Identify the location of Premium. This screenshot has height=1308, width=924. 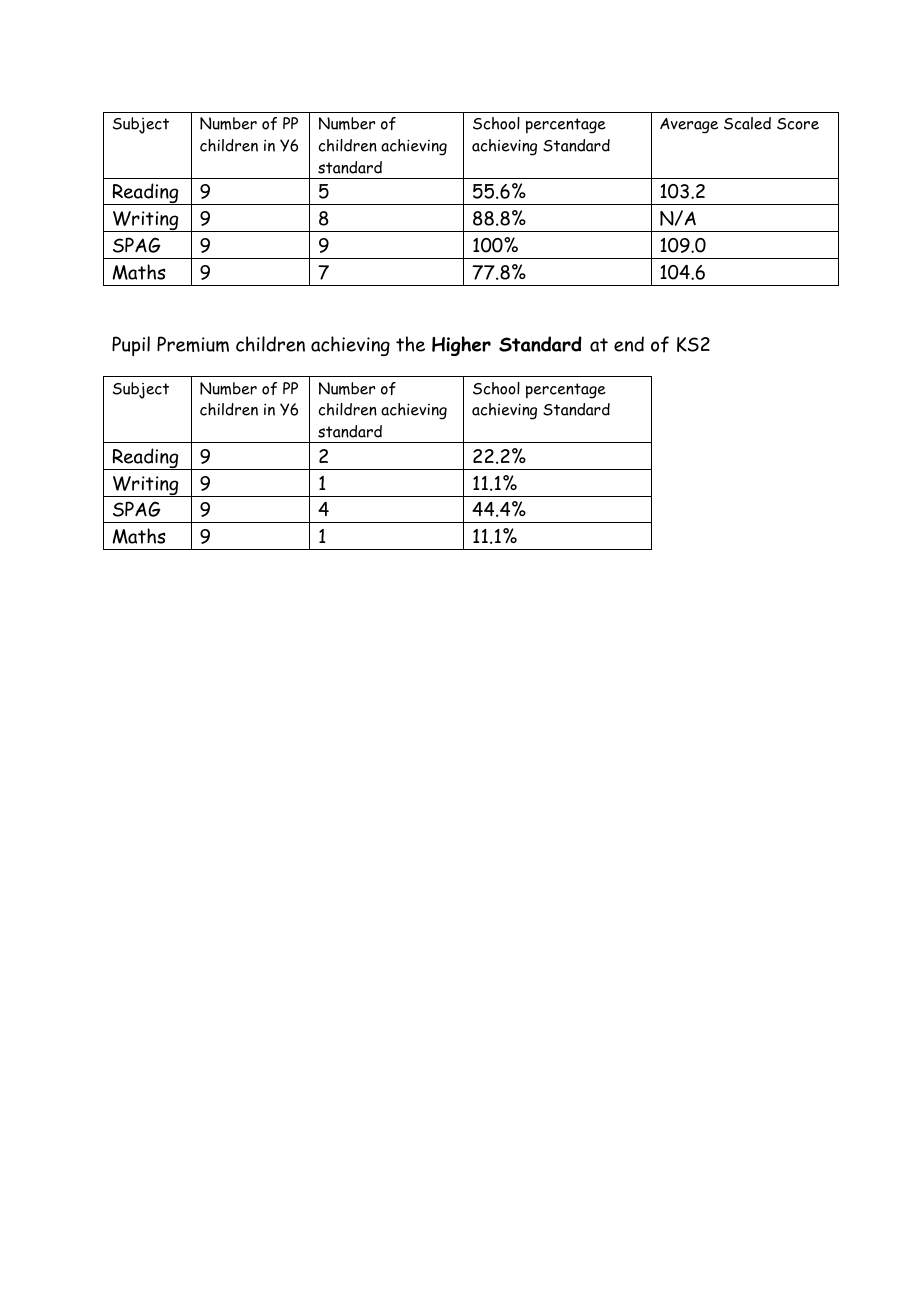
(193, 344).
